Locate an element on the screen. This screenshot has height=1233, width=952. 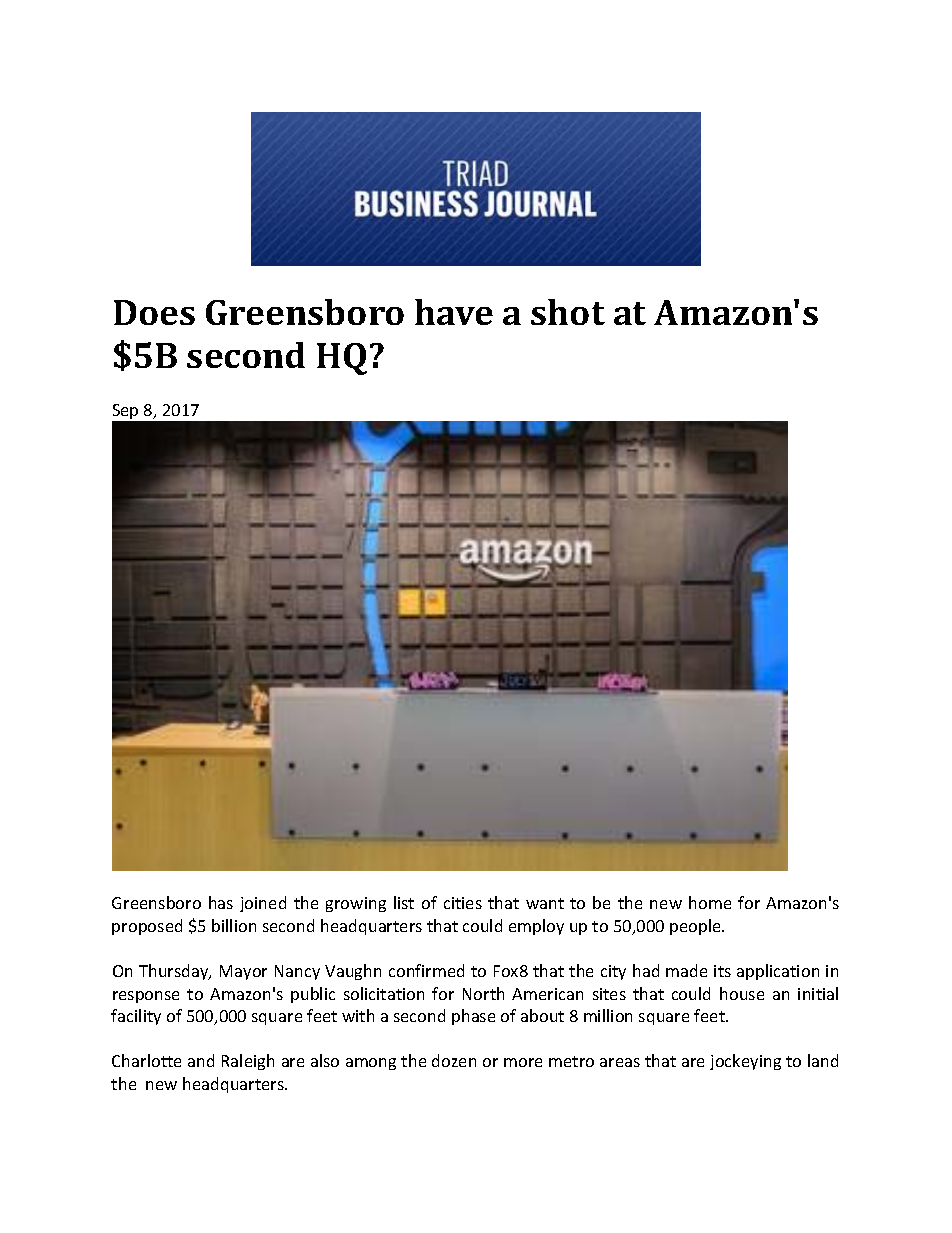
cities is located at coordinates (463, 903).
